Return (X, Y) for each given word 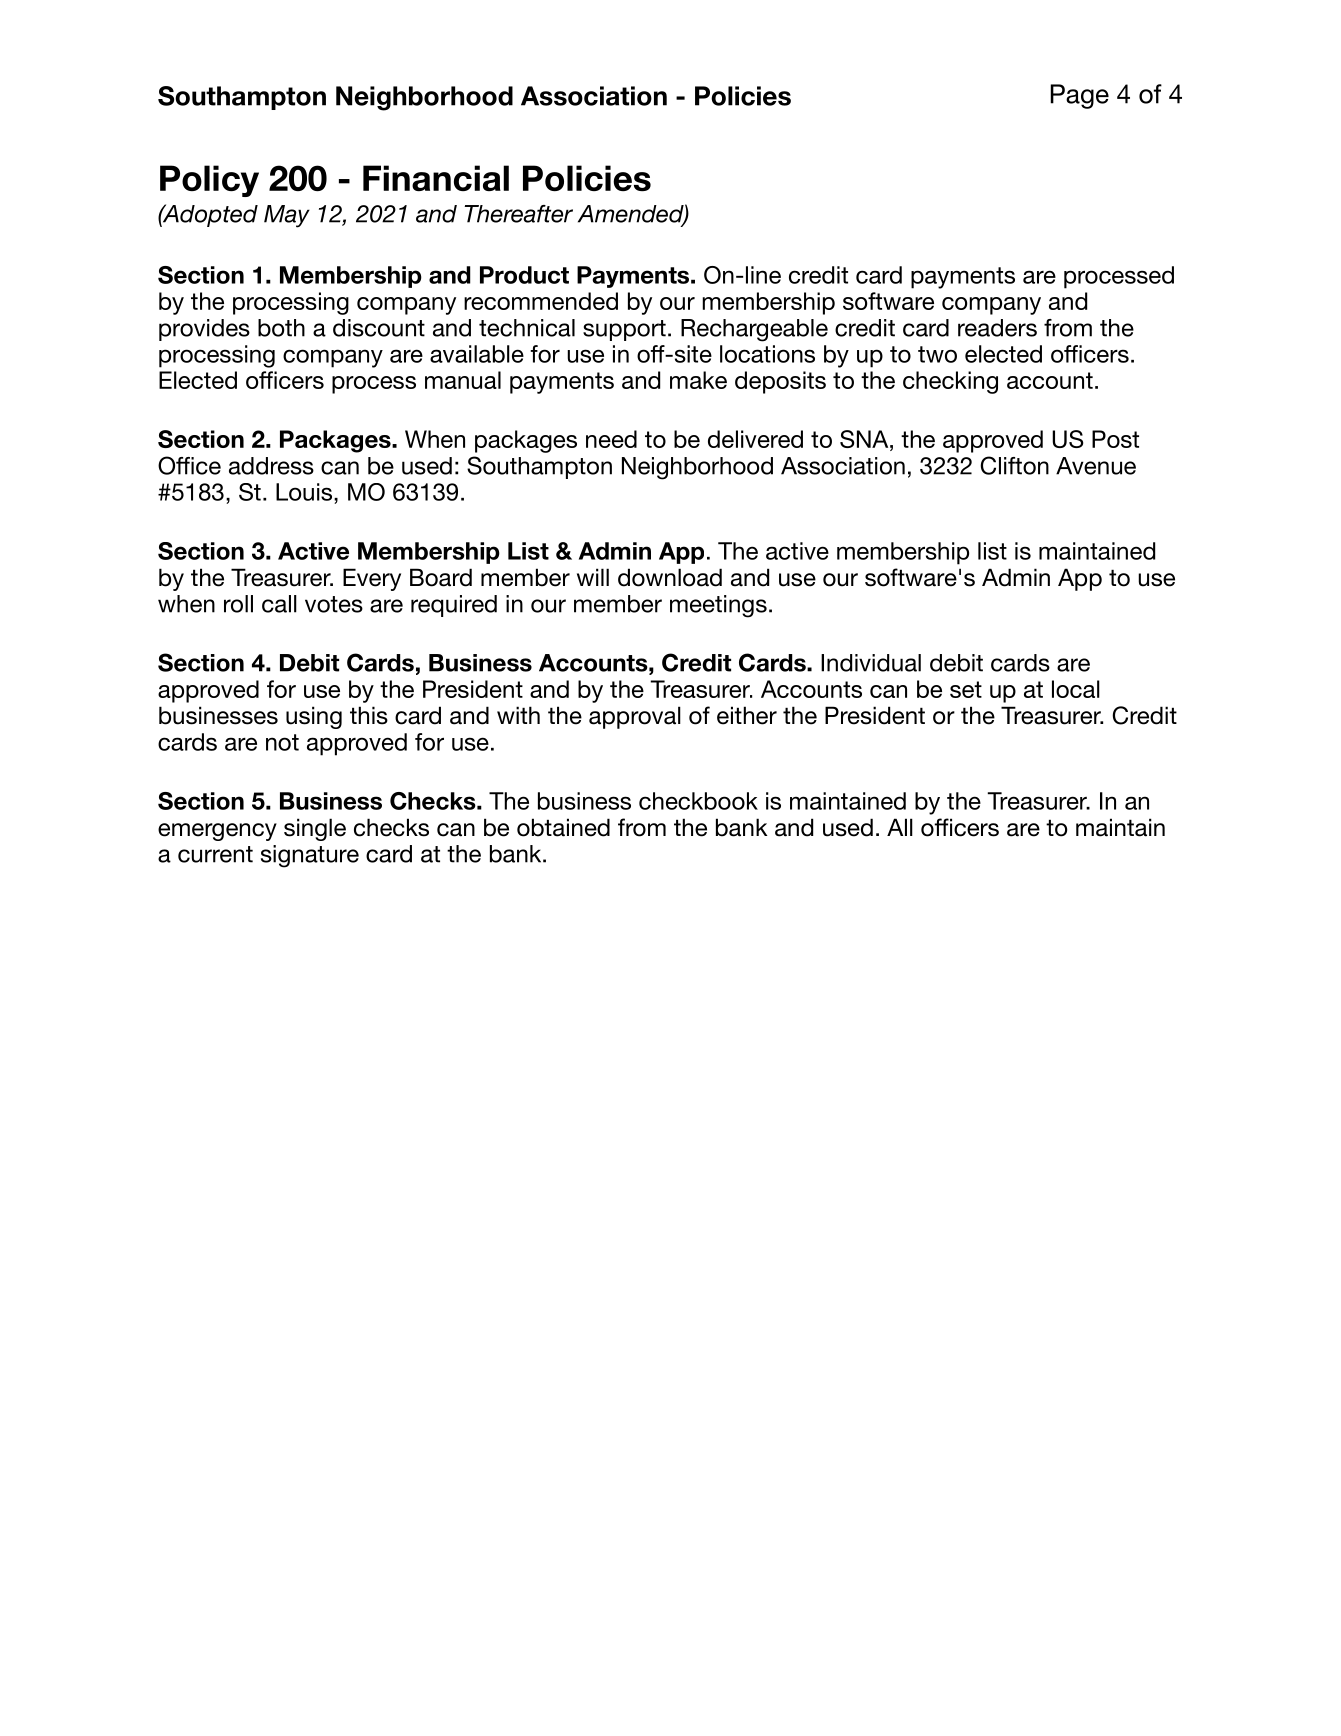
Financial (436, 178)
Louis (305, 492)
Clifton (1014, 465)
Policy (209, 181)
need (611, 439)
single (315, 829)
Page (1079, 96)
